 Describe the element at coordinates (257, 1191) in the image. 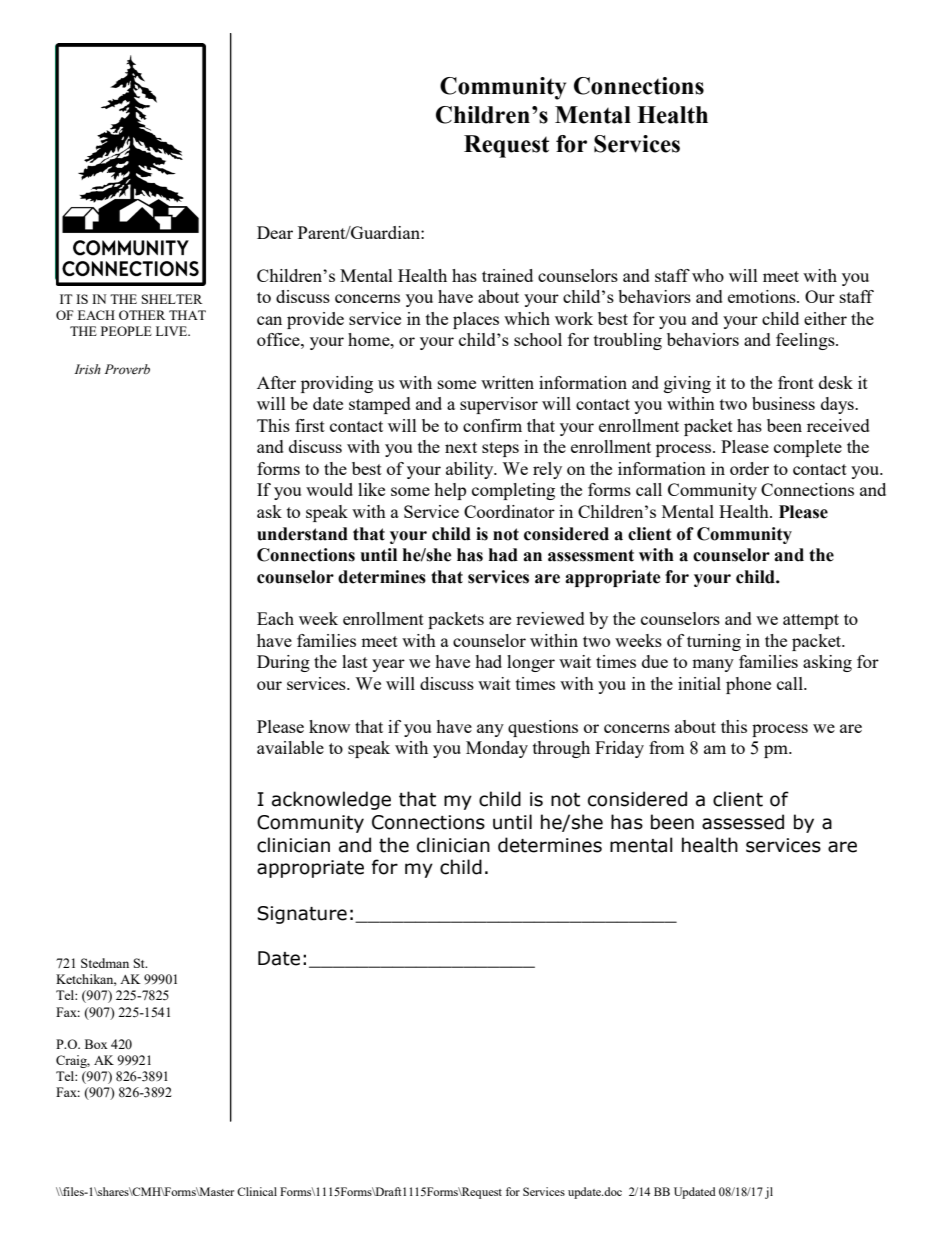

I see `Clinical` at that location.
